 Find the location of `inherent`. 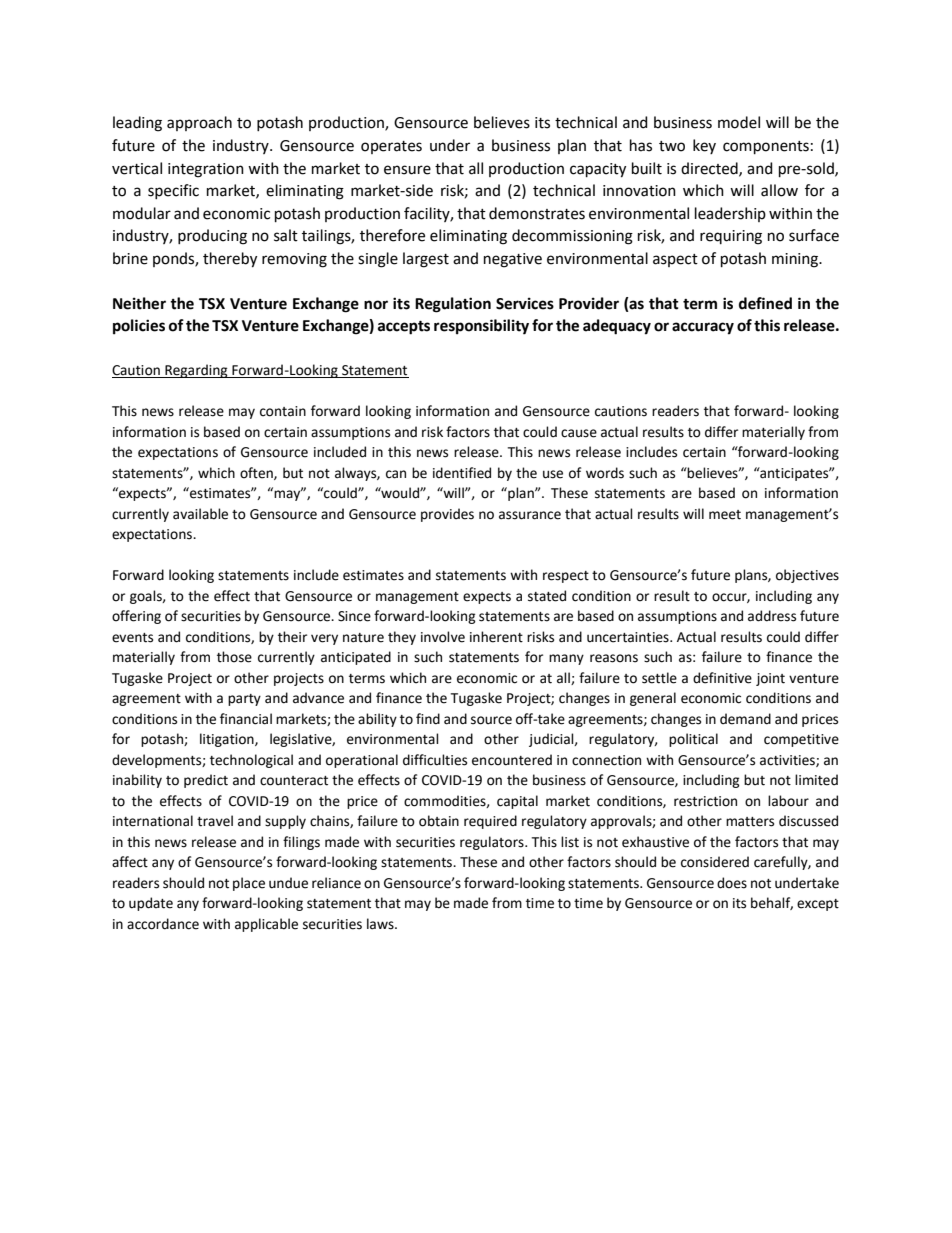

inherent is located at coordinates (496, 637).
